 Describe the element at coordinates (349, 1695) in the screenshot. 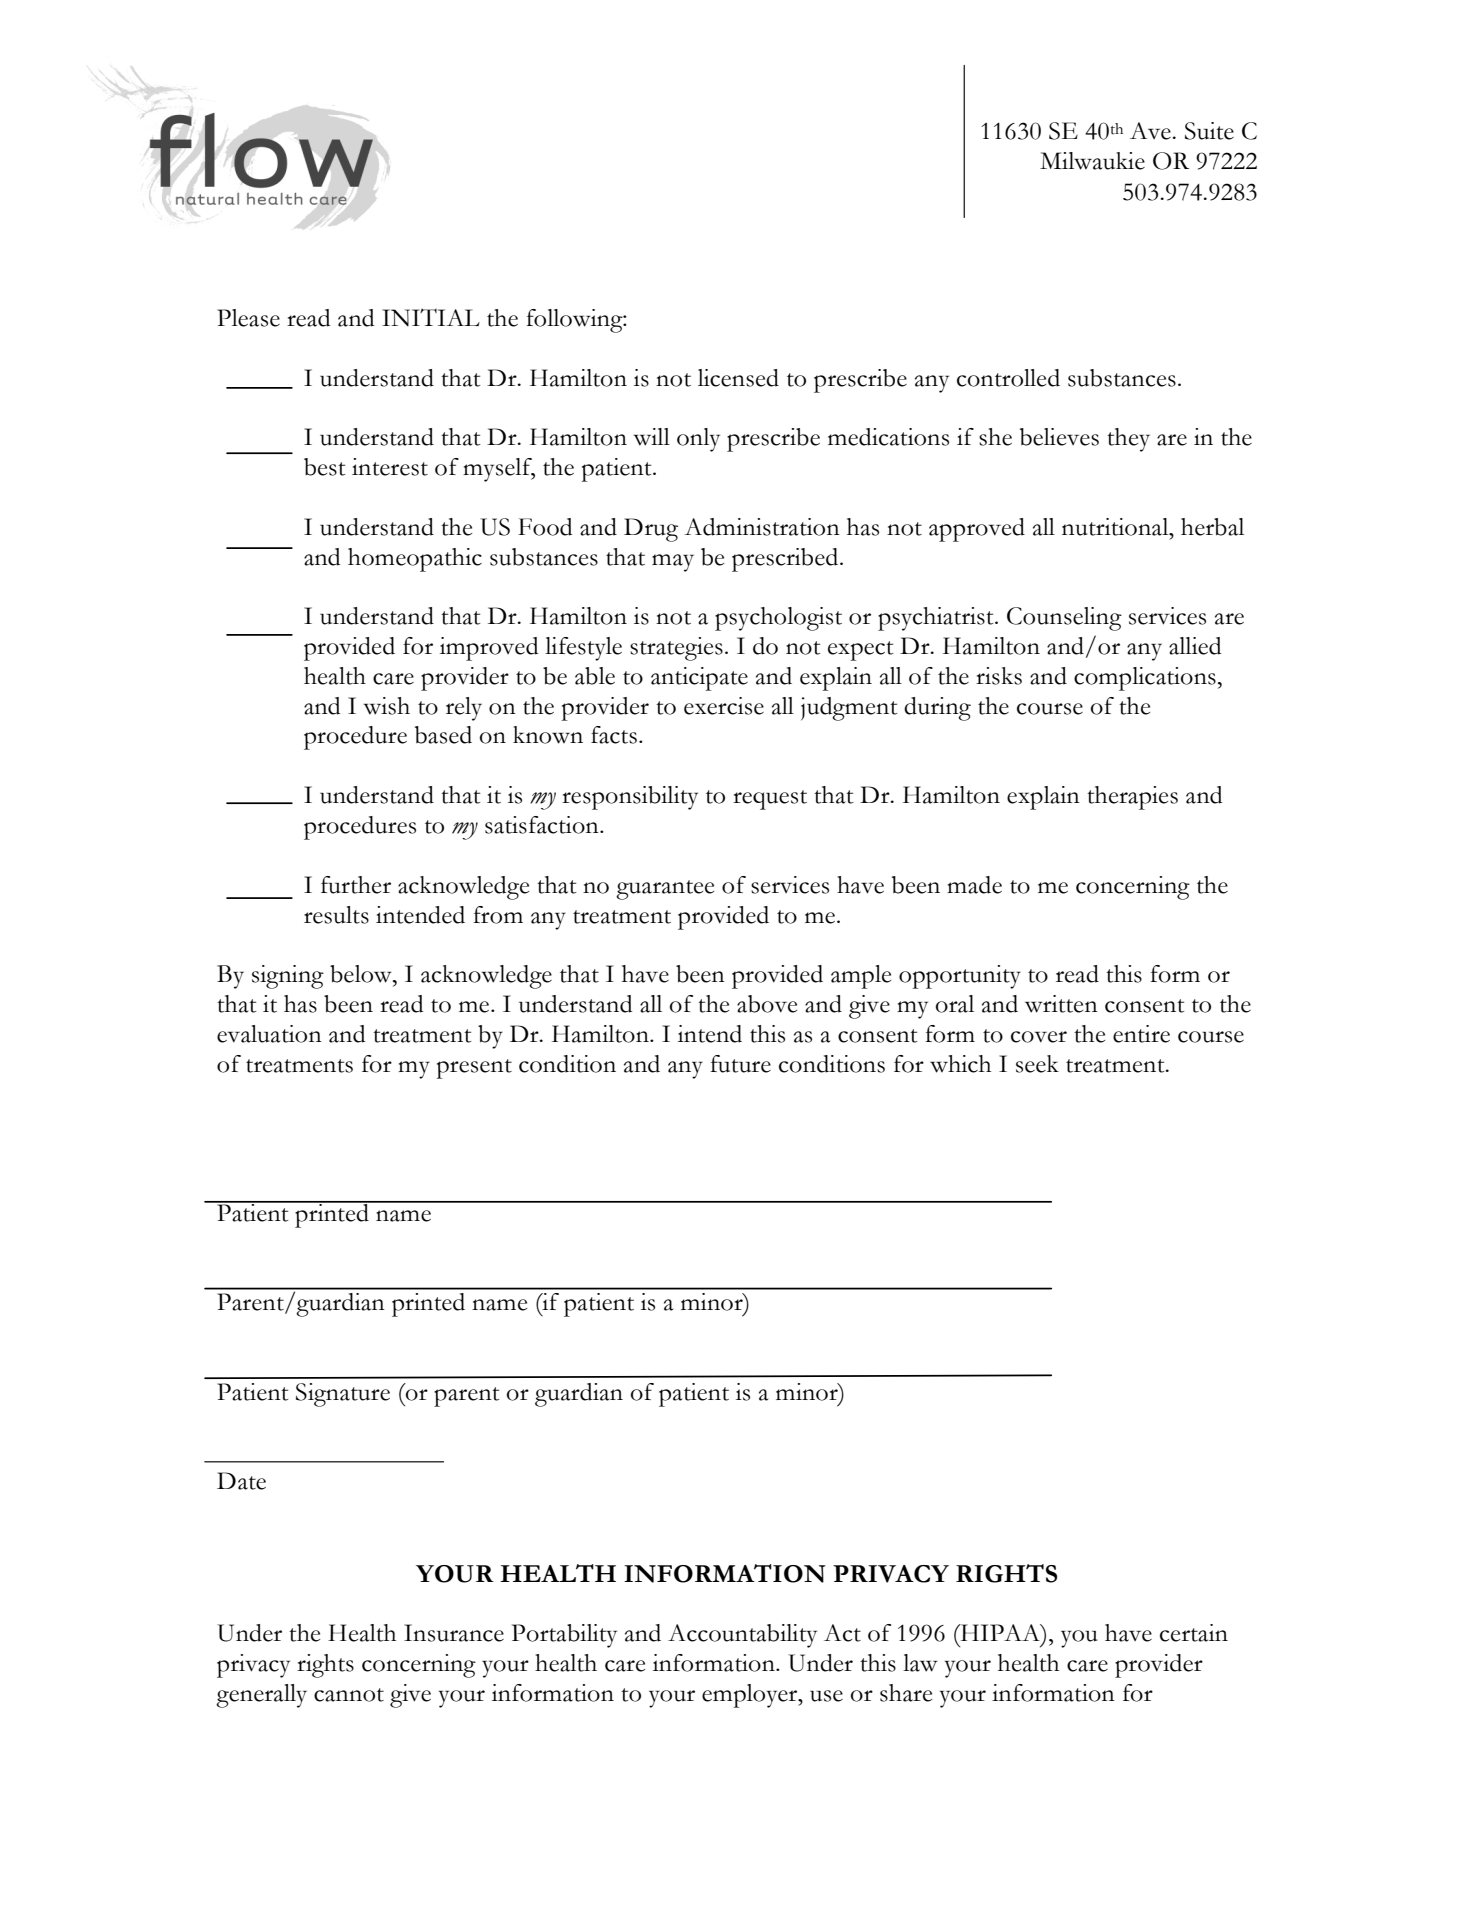

I see `cannot` at that location.
